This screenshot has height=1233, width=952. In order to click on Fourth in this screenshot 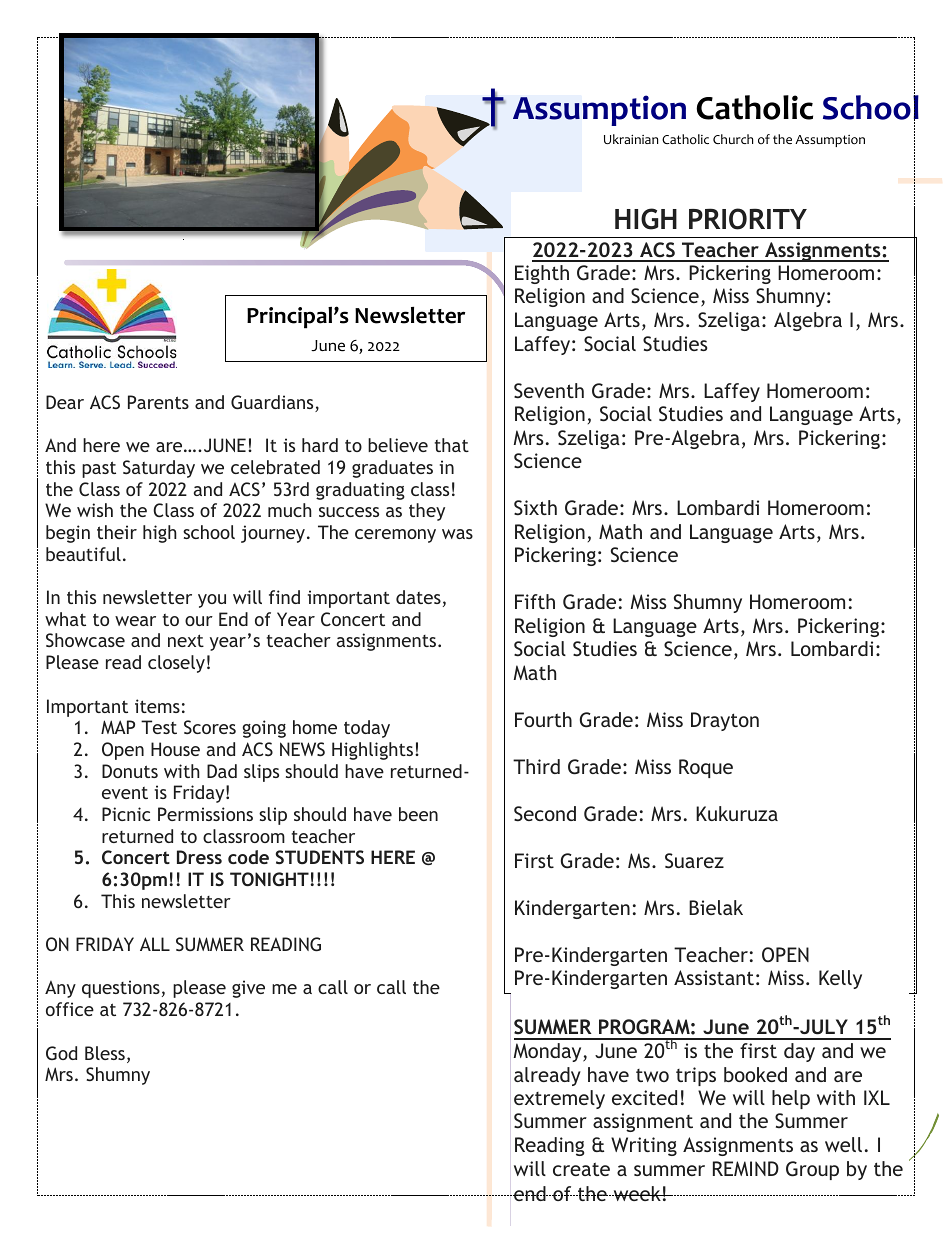, I will do `click(543, 719)`.
